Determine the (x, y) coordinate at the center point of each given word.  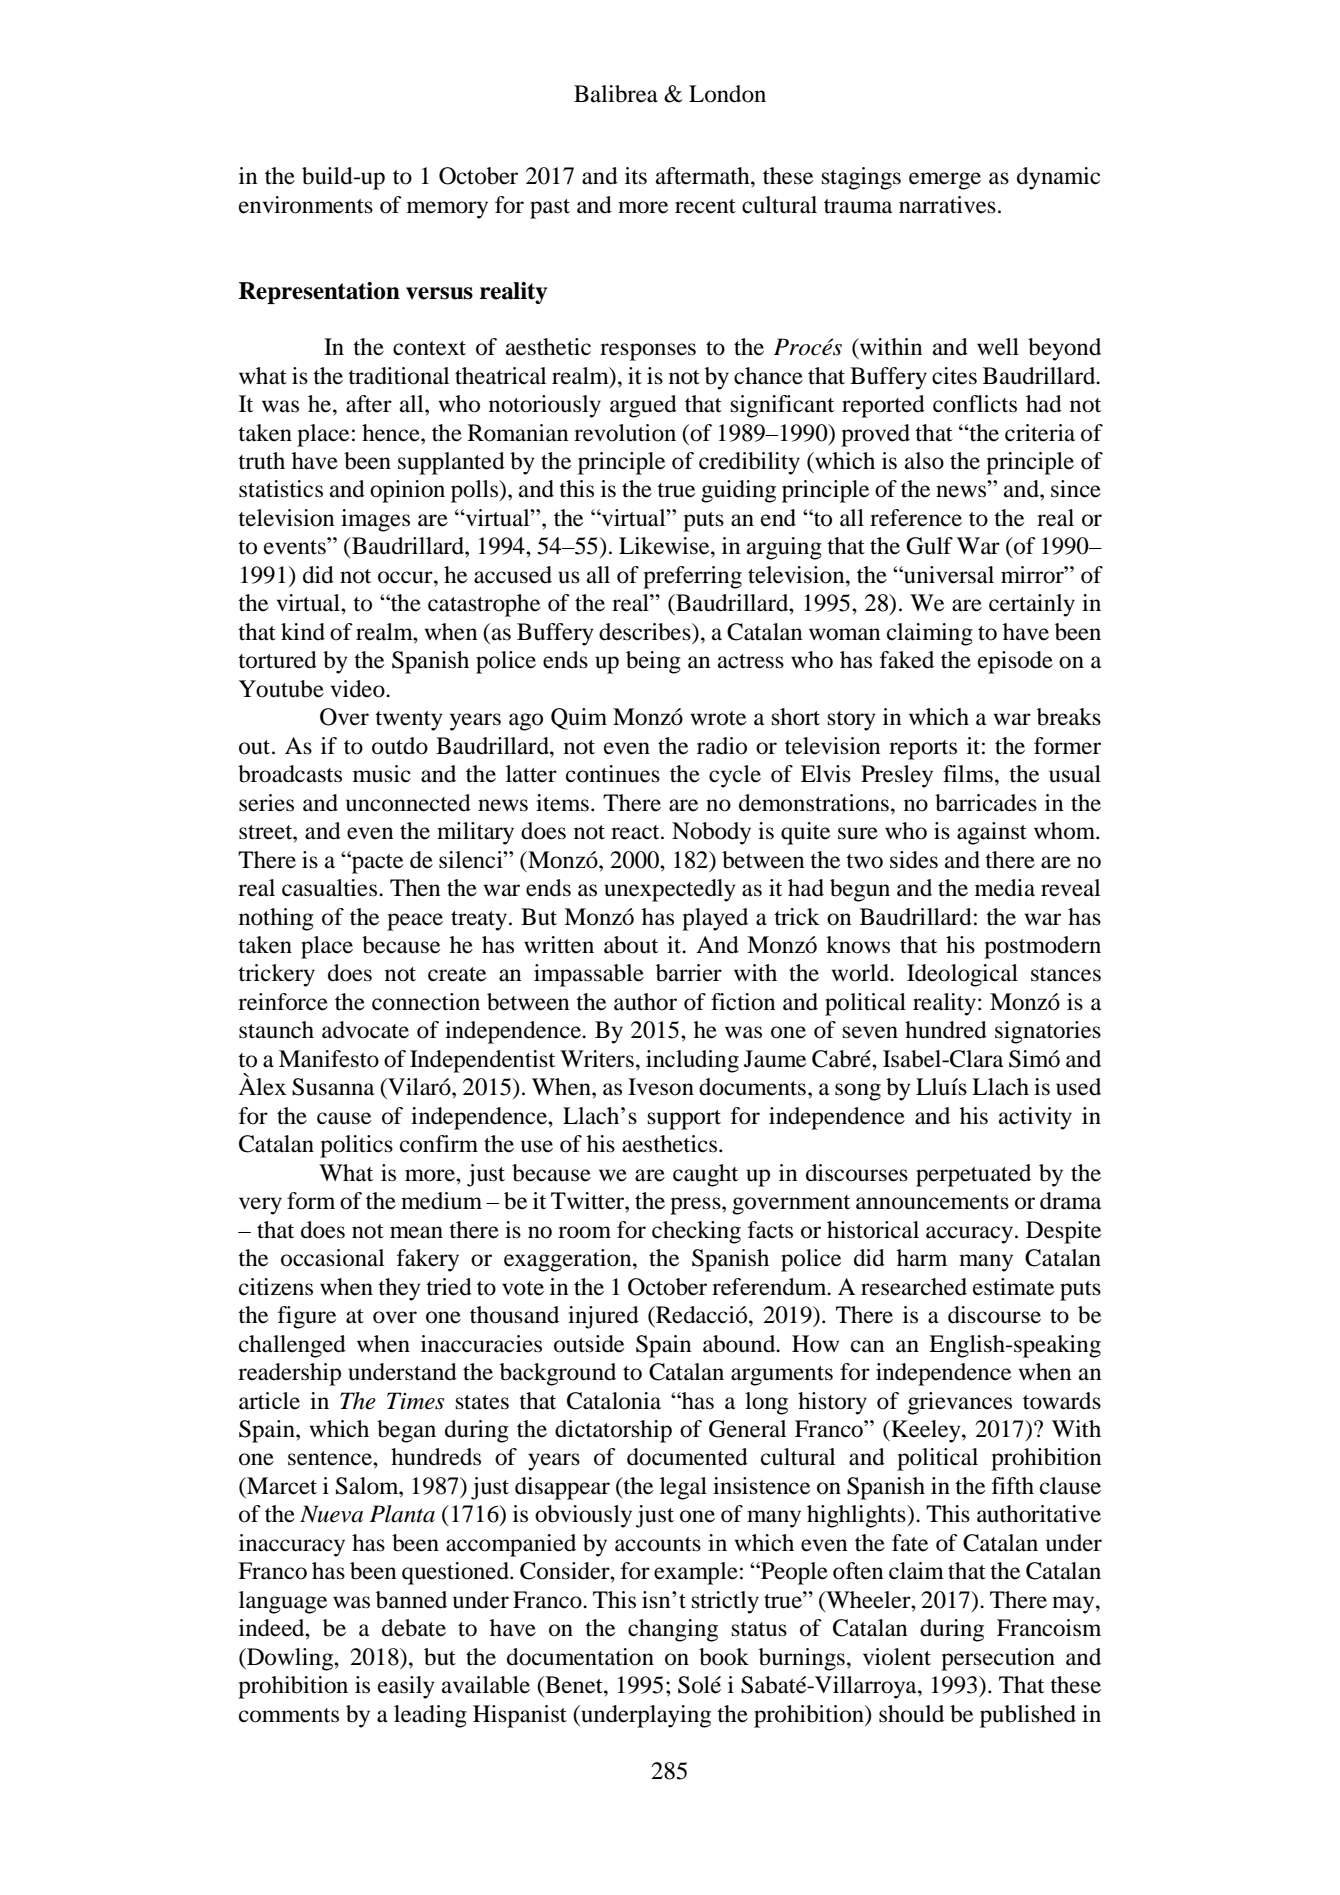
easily (406, 1687)
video (358, 689)
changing (673, 1630)
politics (356, 1146)
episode (1015, 662)
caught (705, 1175)
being (653, 662)
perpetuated (973, 1175)
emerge (945, 181)
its (636, 176)
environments (306, 205)
